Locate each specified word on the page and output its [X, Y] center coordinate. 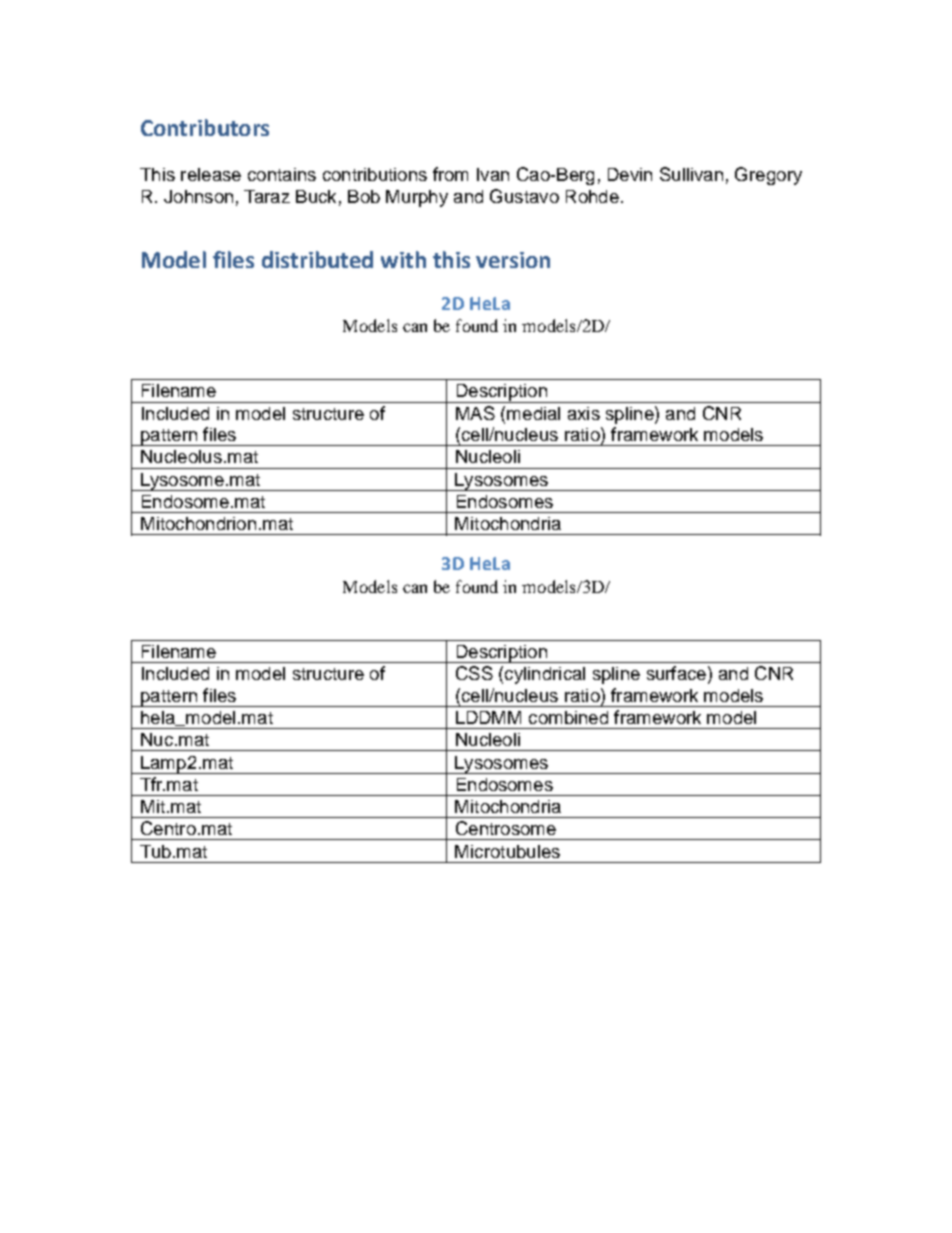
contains [282, 174]
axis [584, 413]
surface [676, 673]
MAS [475, 413]
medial [533, 413]
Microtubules [507, 851]
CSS [474, 673]
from [450, 174]
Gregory [768, 176]
